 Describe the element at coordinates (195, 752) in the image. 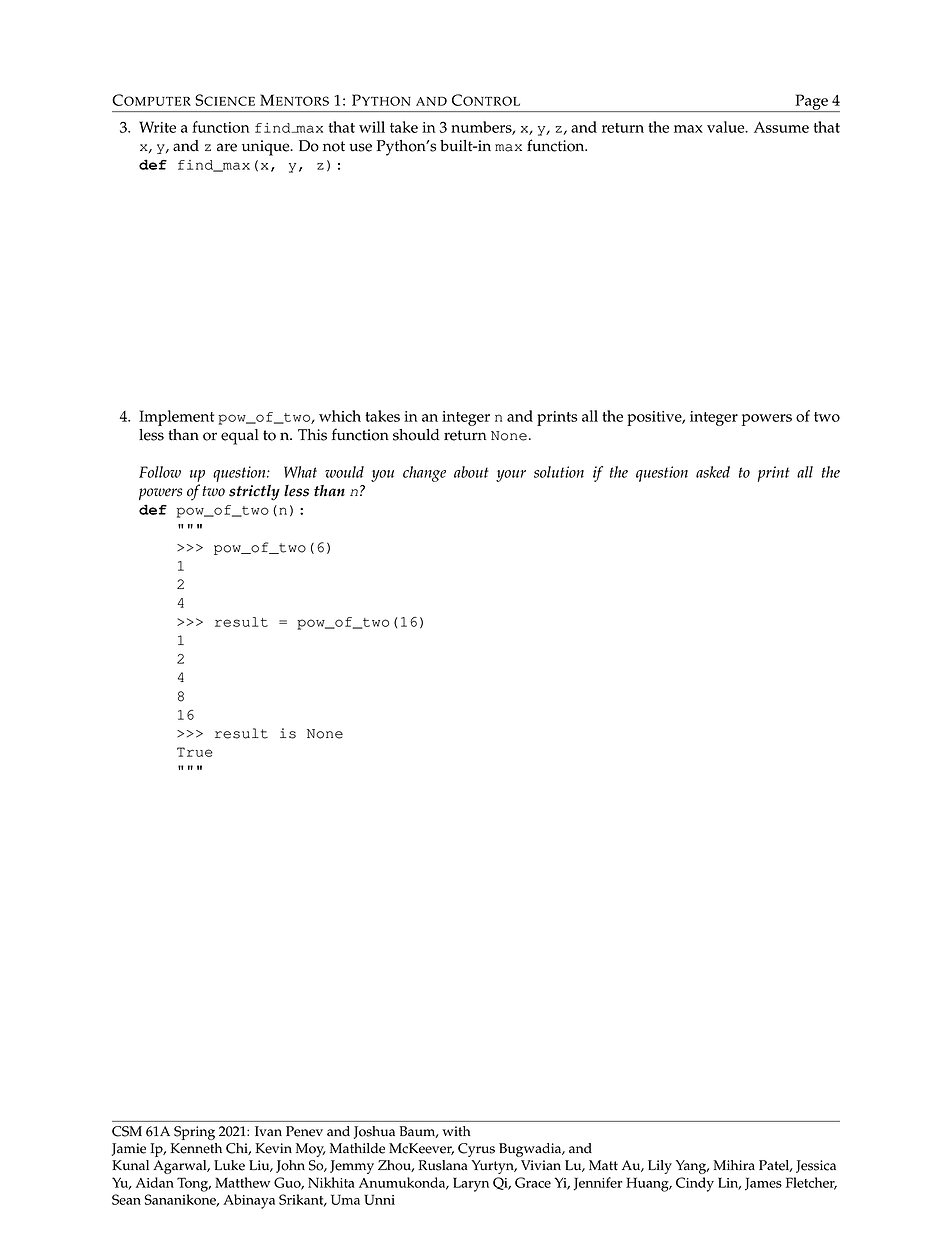

I see `True` at that location.
